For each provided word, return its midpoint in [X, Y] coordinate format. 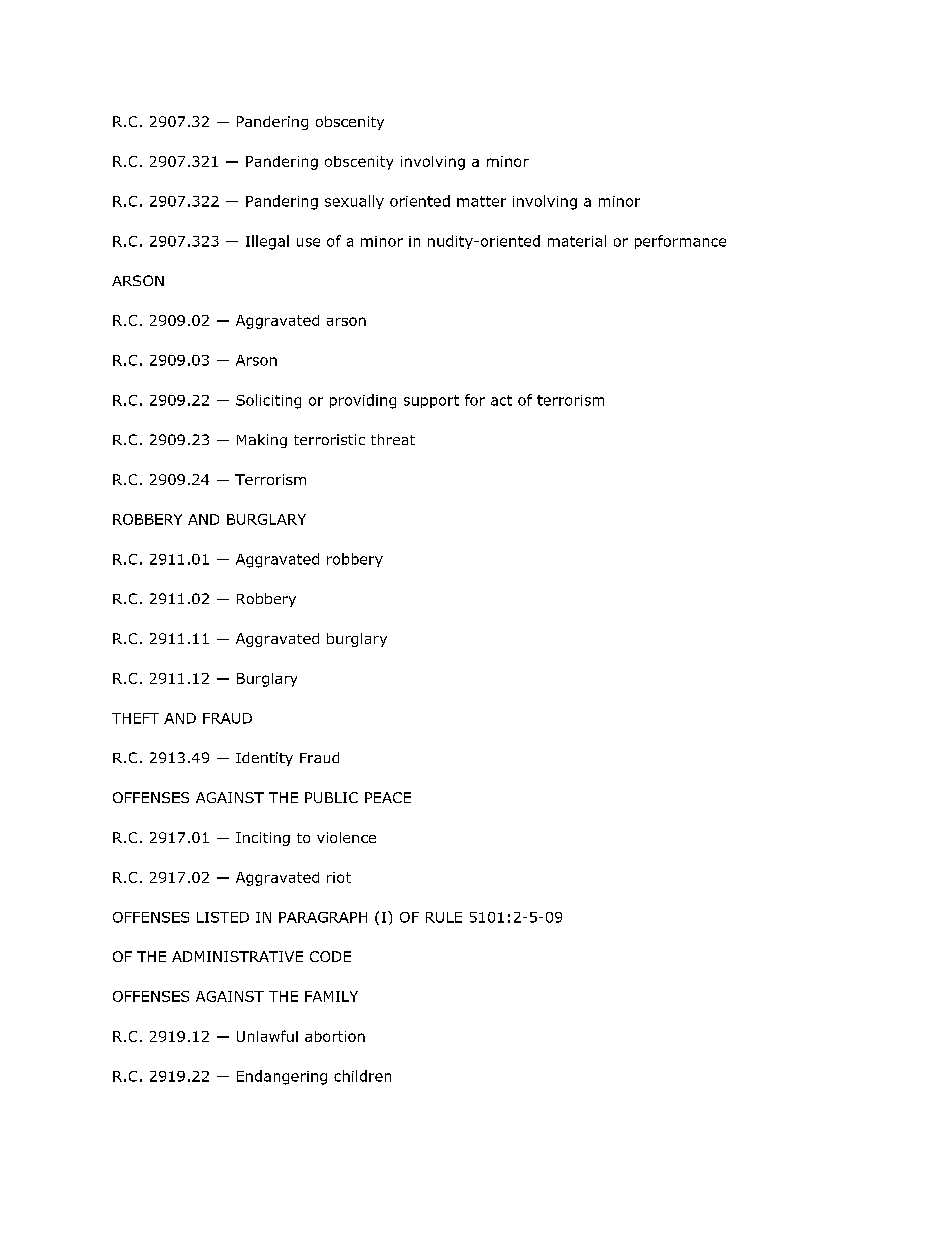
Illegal [267, 242]
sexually [354, 202]
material [577, 241]
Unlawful [267, 1036]
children [362, 1076]
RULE [444, 917]
